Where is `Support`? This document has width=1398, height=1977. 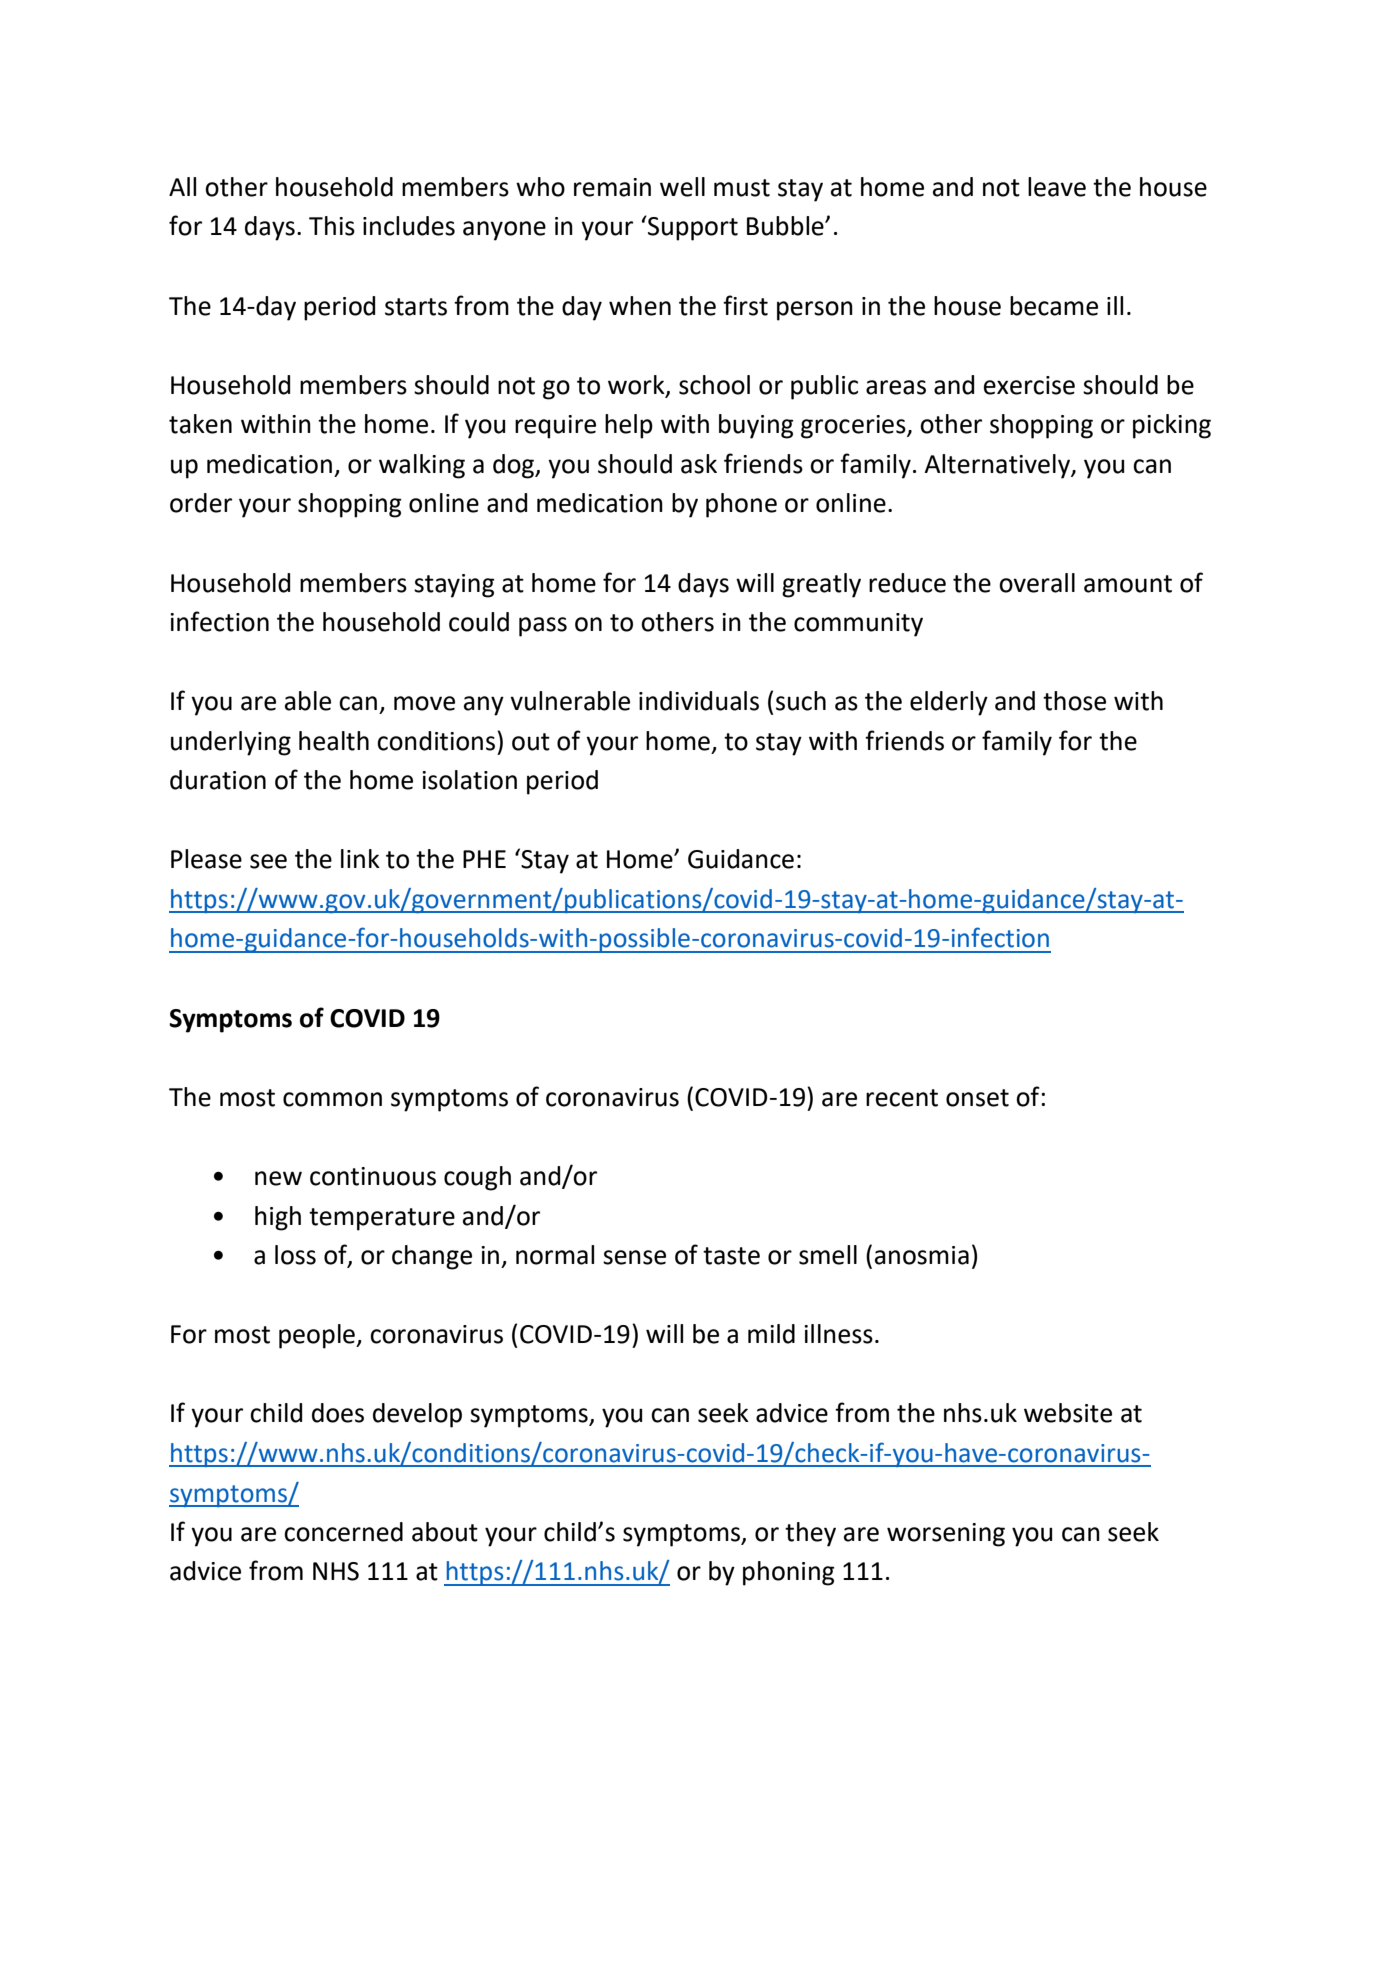 Support is located at coordinates (692, 228).
